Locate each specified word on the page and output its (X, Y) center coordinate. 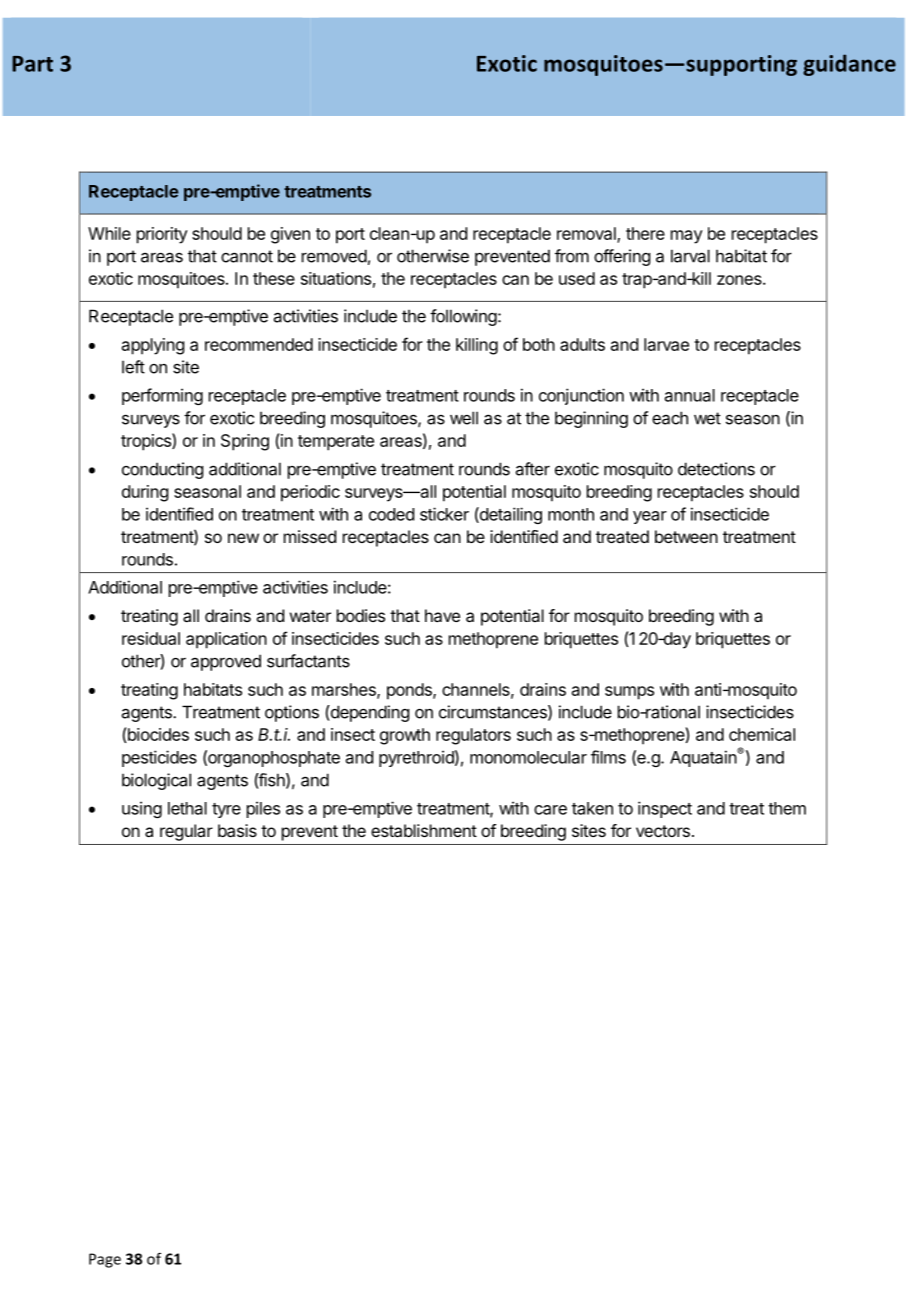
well (464, 418)
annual (690, 395)
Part (32, 64)
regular (186, 832)
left (133, 367)
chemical (762, 734)
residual (151, 638)
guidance (849, 65)
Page (105, 1260)
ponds (410, 691)
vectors (663, 831)
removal (587, 234)
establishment (424, 830)
